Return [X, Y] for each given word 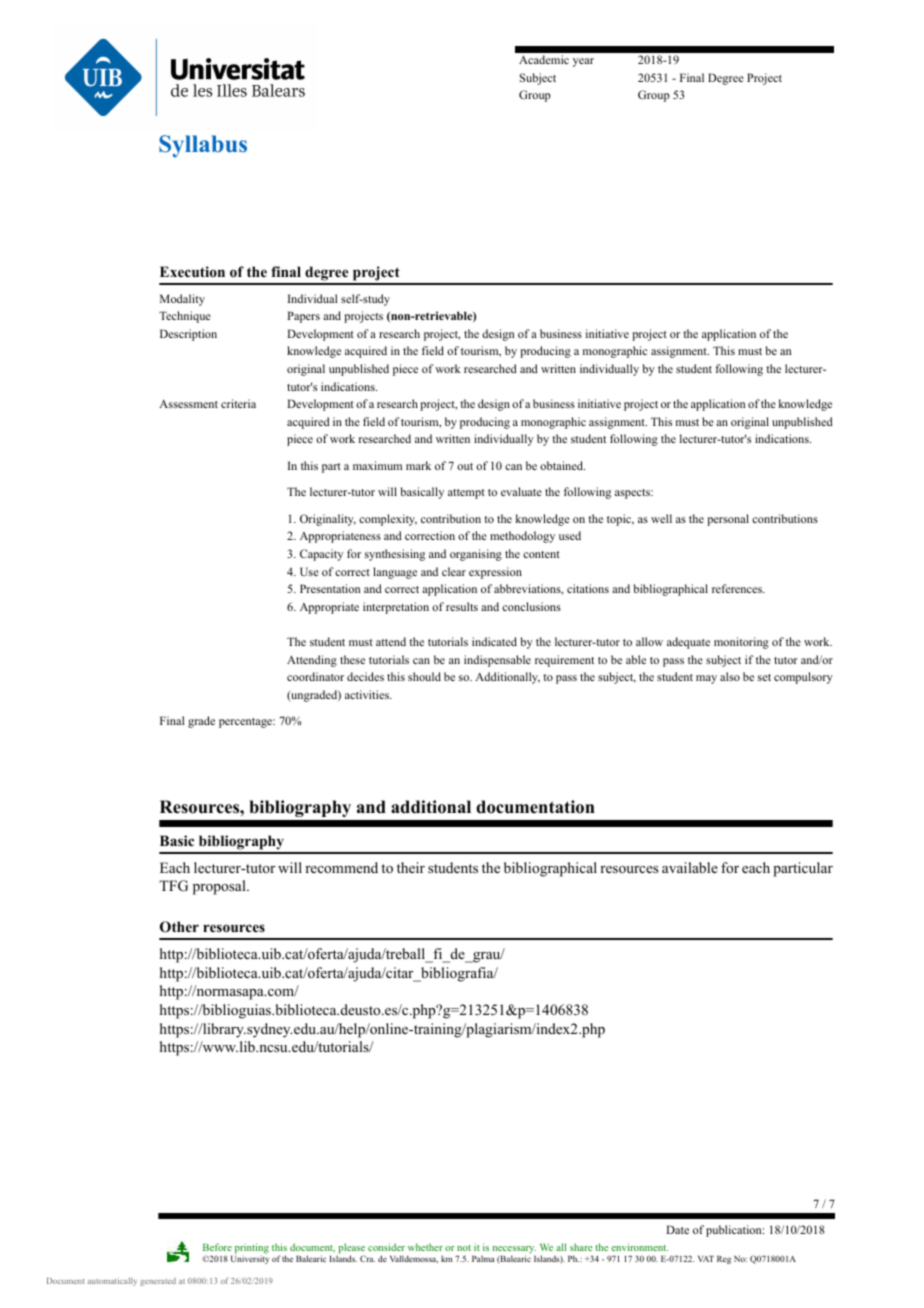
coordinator [315, 676]
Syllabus [203, 146]
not [464, 1248]
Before [217, 1247]
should [424, 676]
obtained [562, 465]
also [730, 676]
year [583, 62]
